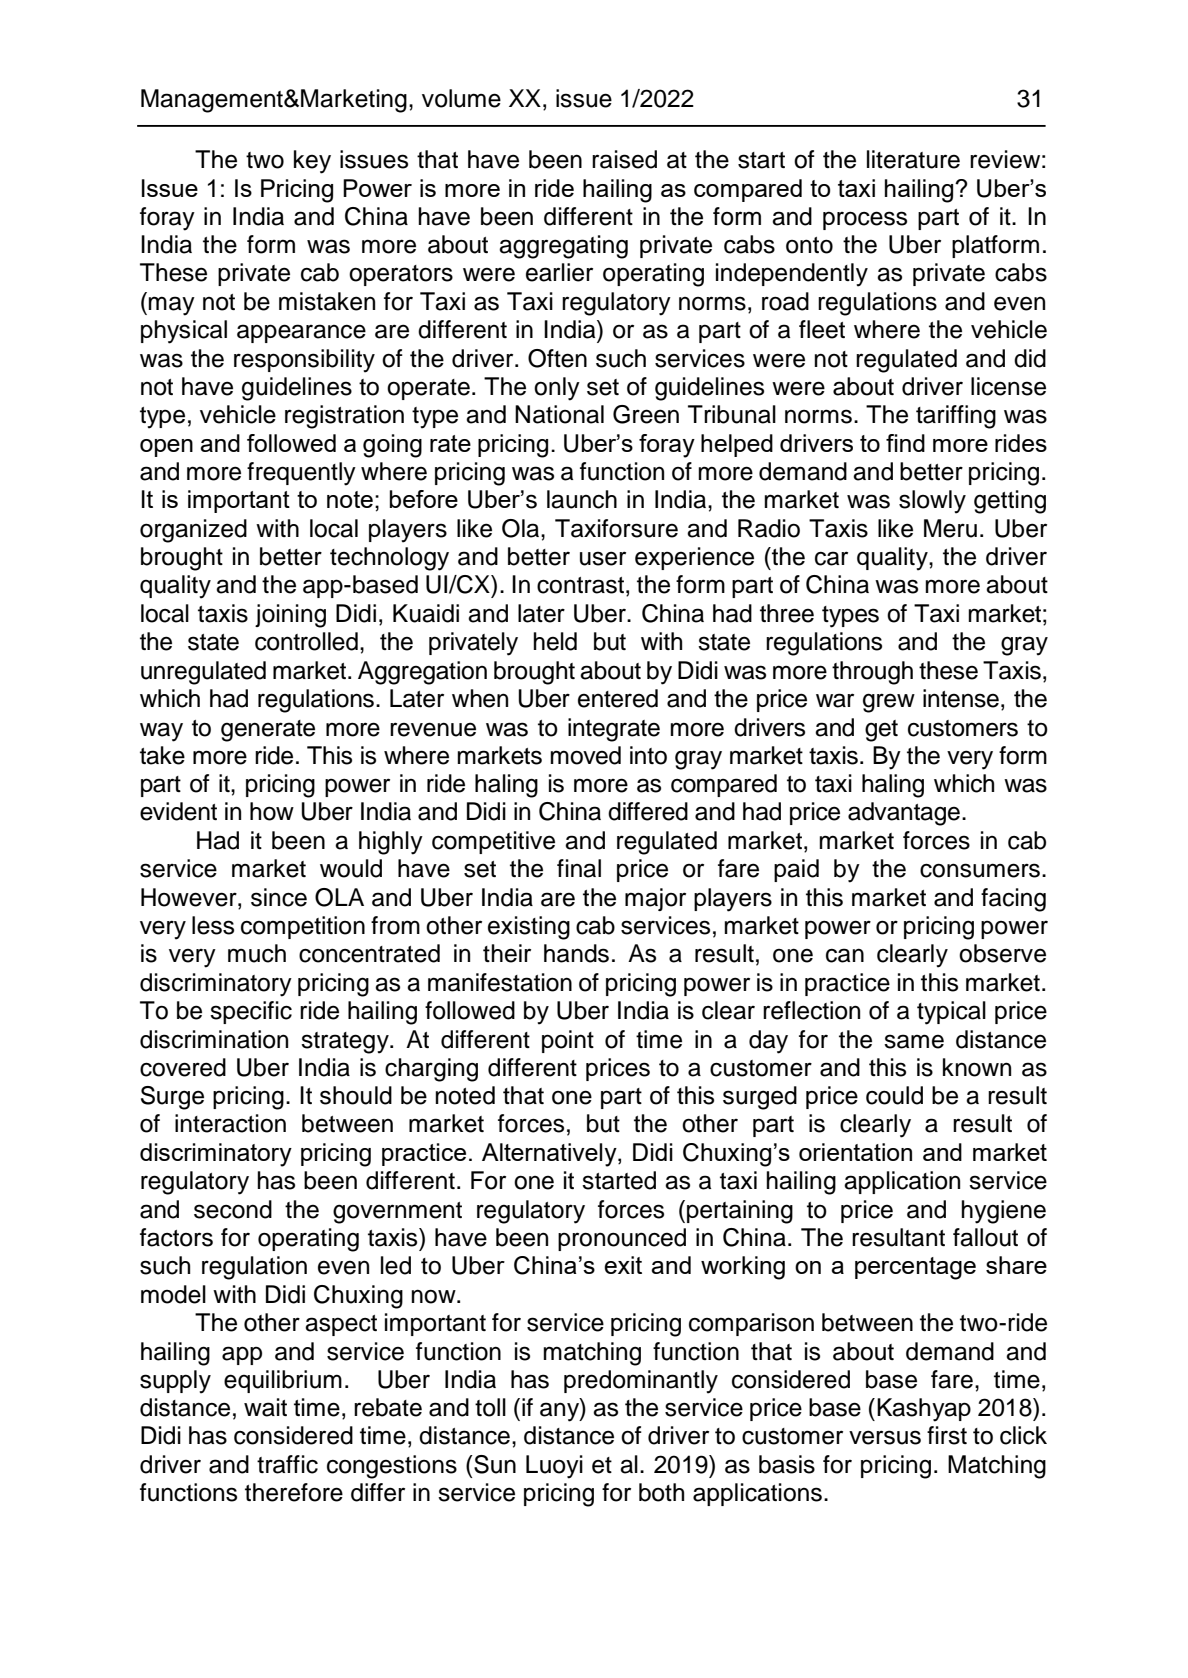 This screenshot has height=1678, width=1188. What do you see at coordinates (178, 811) in the screenshot?
I see `evident` at bounding box center [178, 811].
